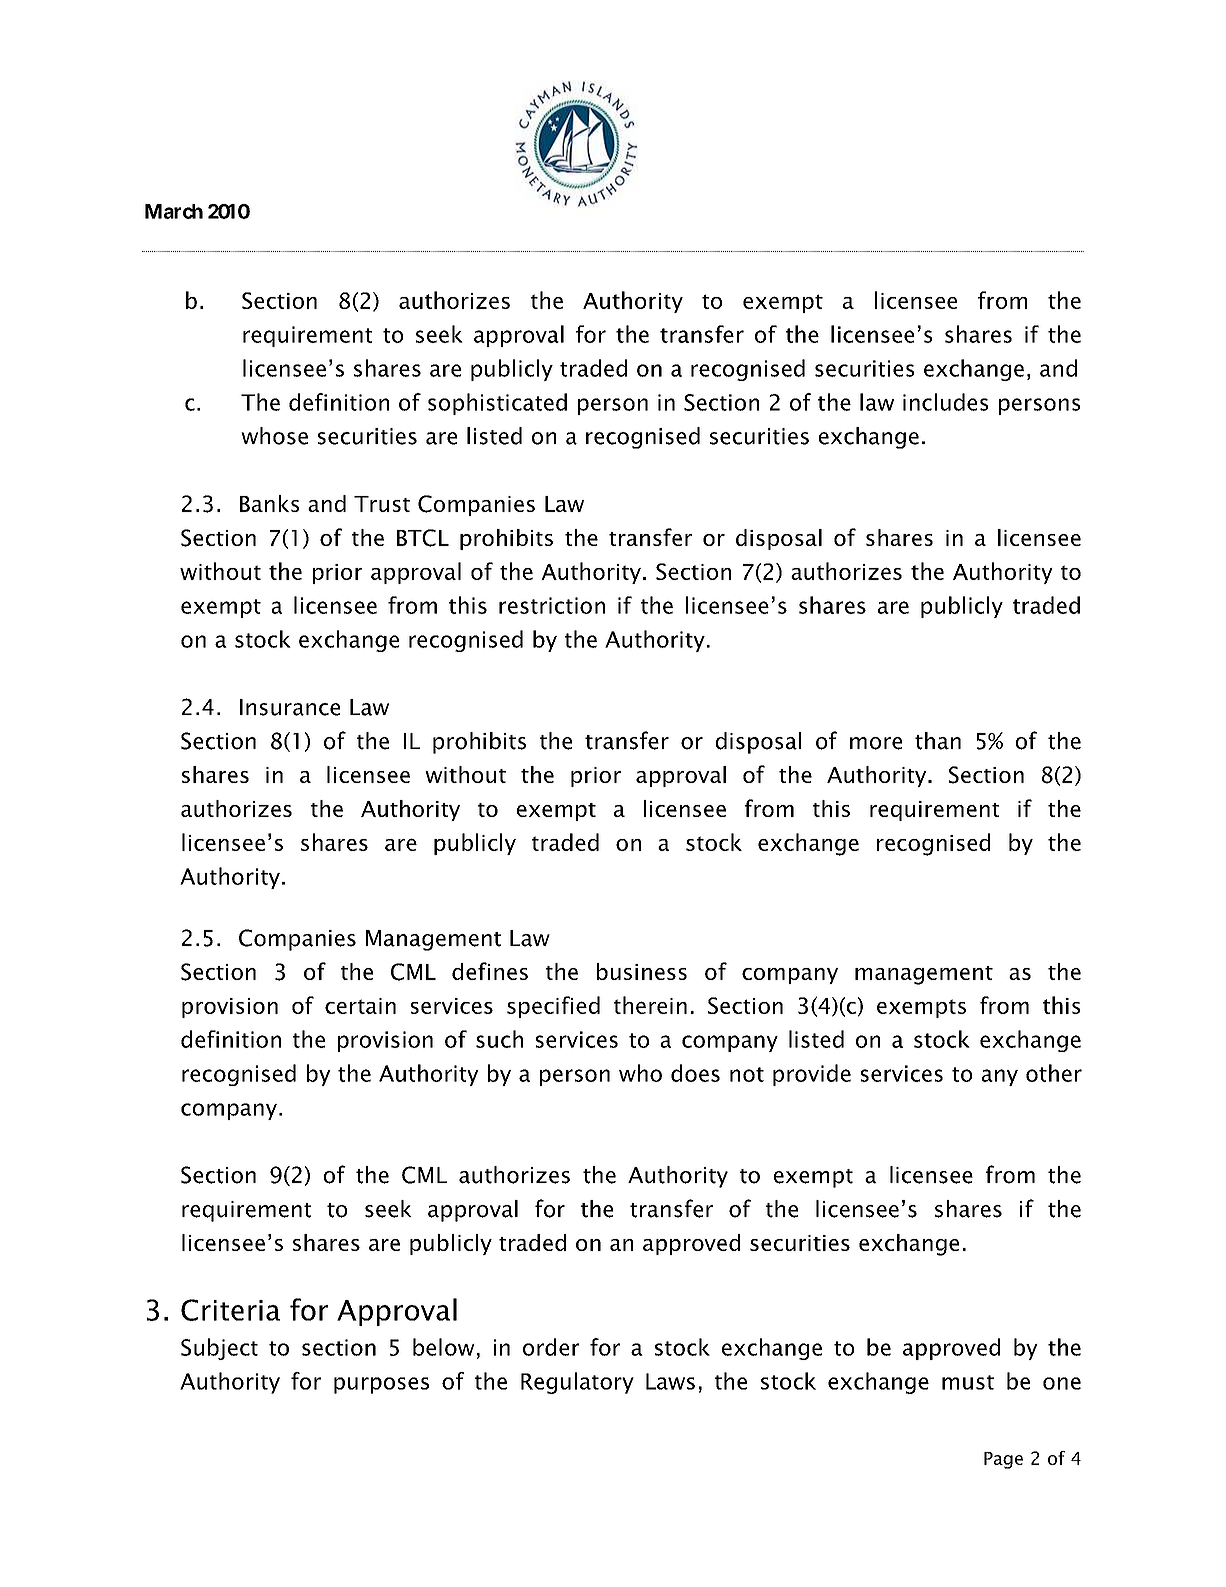 Image resolution: width=1226 pixels, height=1587 pixels. Describe the element at coordinates (290, 707) in the screenshot. I see `Insurance` at that location.
